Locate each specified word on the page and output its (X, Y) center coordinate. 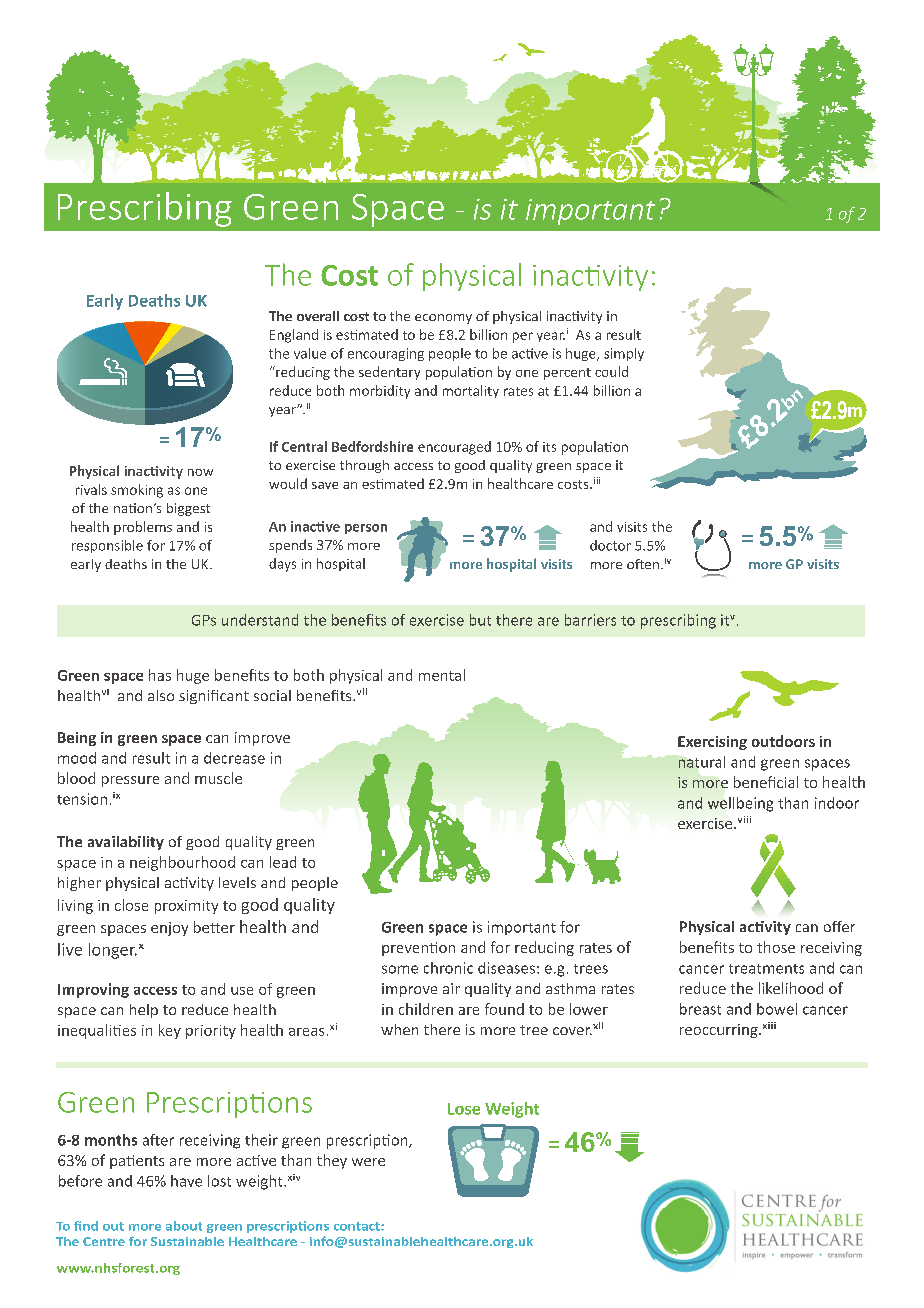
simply (624, 354)
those (776, 947)
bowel (777, 1009)
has (160, 675)
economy (443, 319)
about (184, 1226)
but (480, 620)
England (294, 336)
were (368, 1162)
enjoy (169, 929)
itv (728, 620)
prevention (418, 949)
